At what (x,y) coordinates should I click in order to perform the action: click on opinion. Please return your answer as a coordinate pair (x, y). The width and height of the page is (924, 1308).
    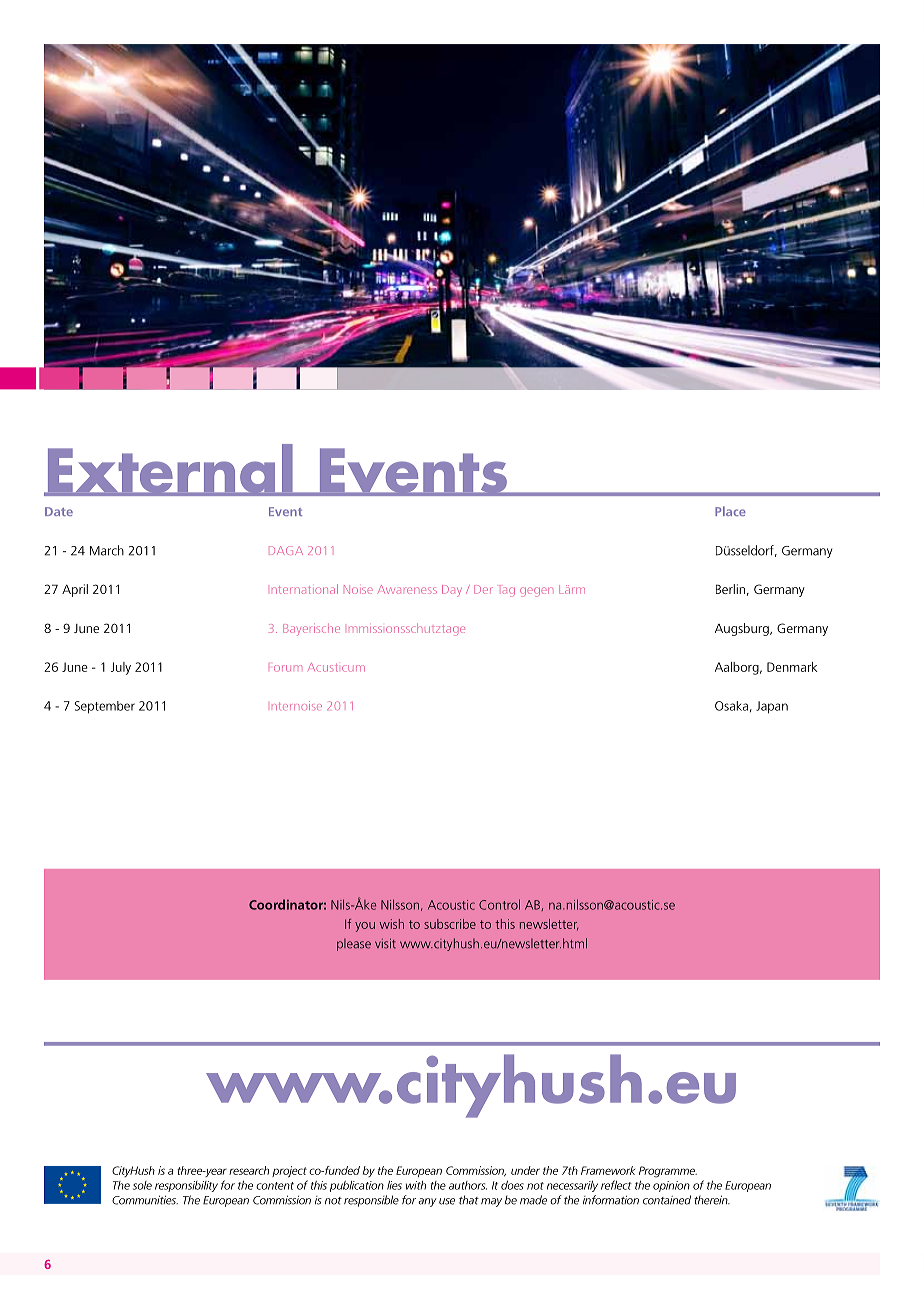
    Looking at the image, I should click on (671, 1186).
